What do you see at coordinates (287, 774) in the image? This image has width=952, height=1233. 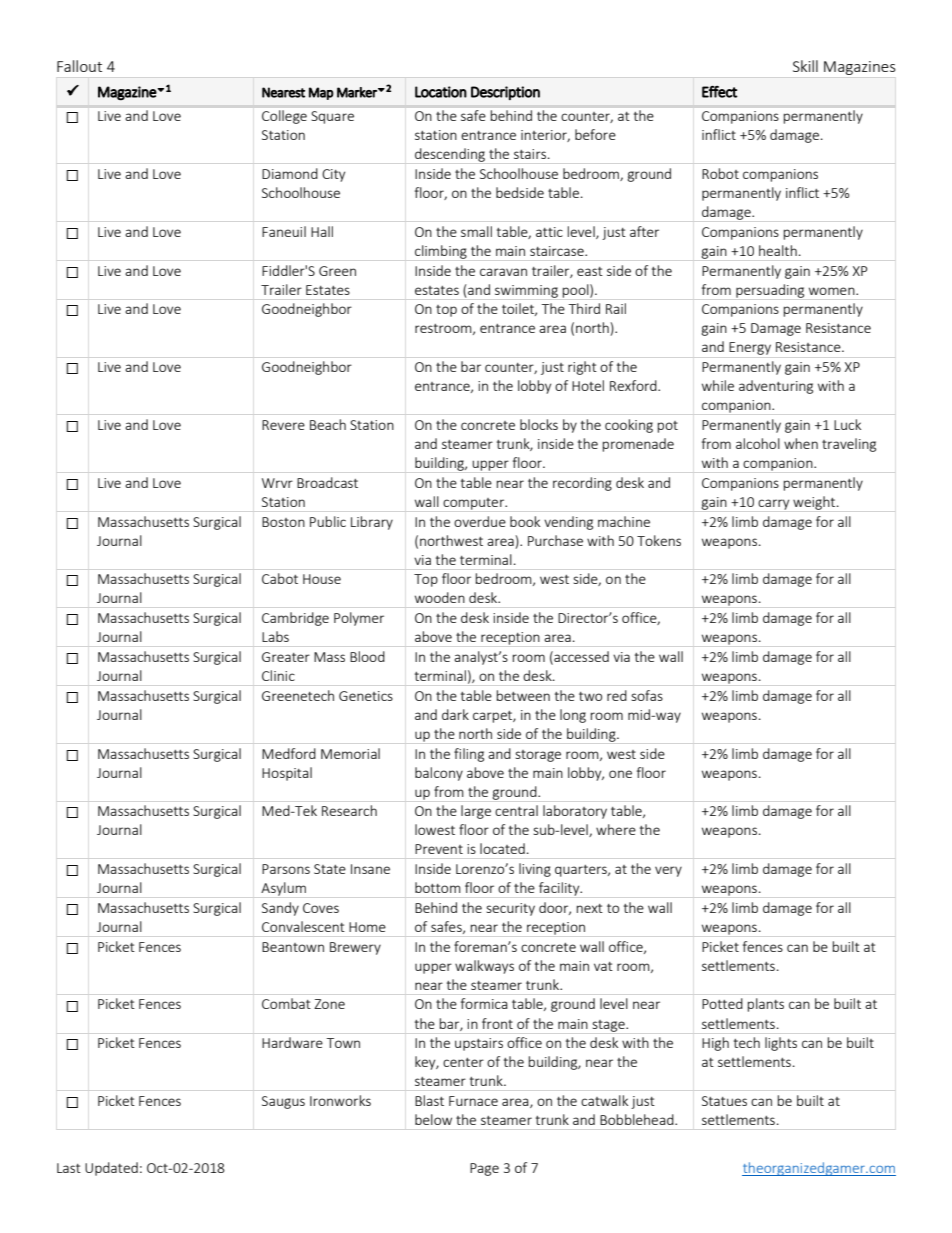 I see `Hospital` at bounding box center [287, 774].
